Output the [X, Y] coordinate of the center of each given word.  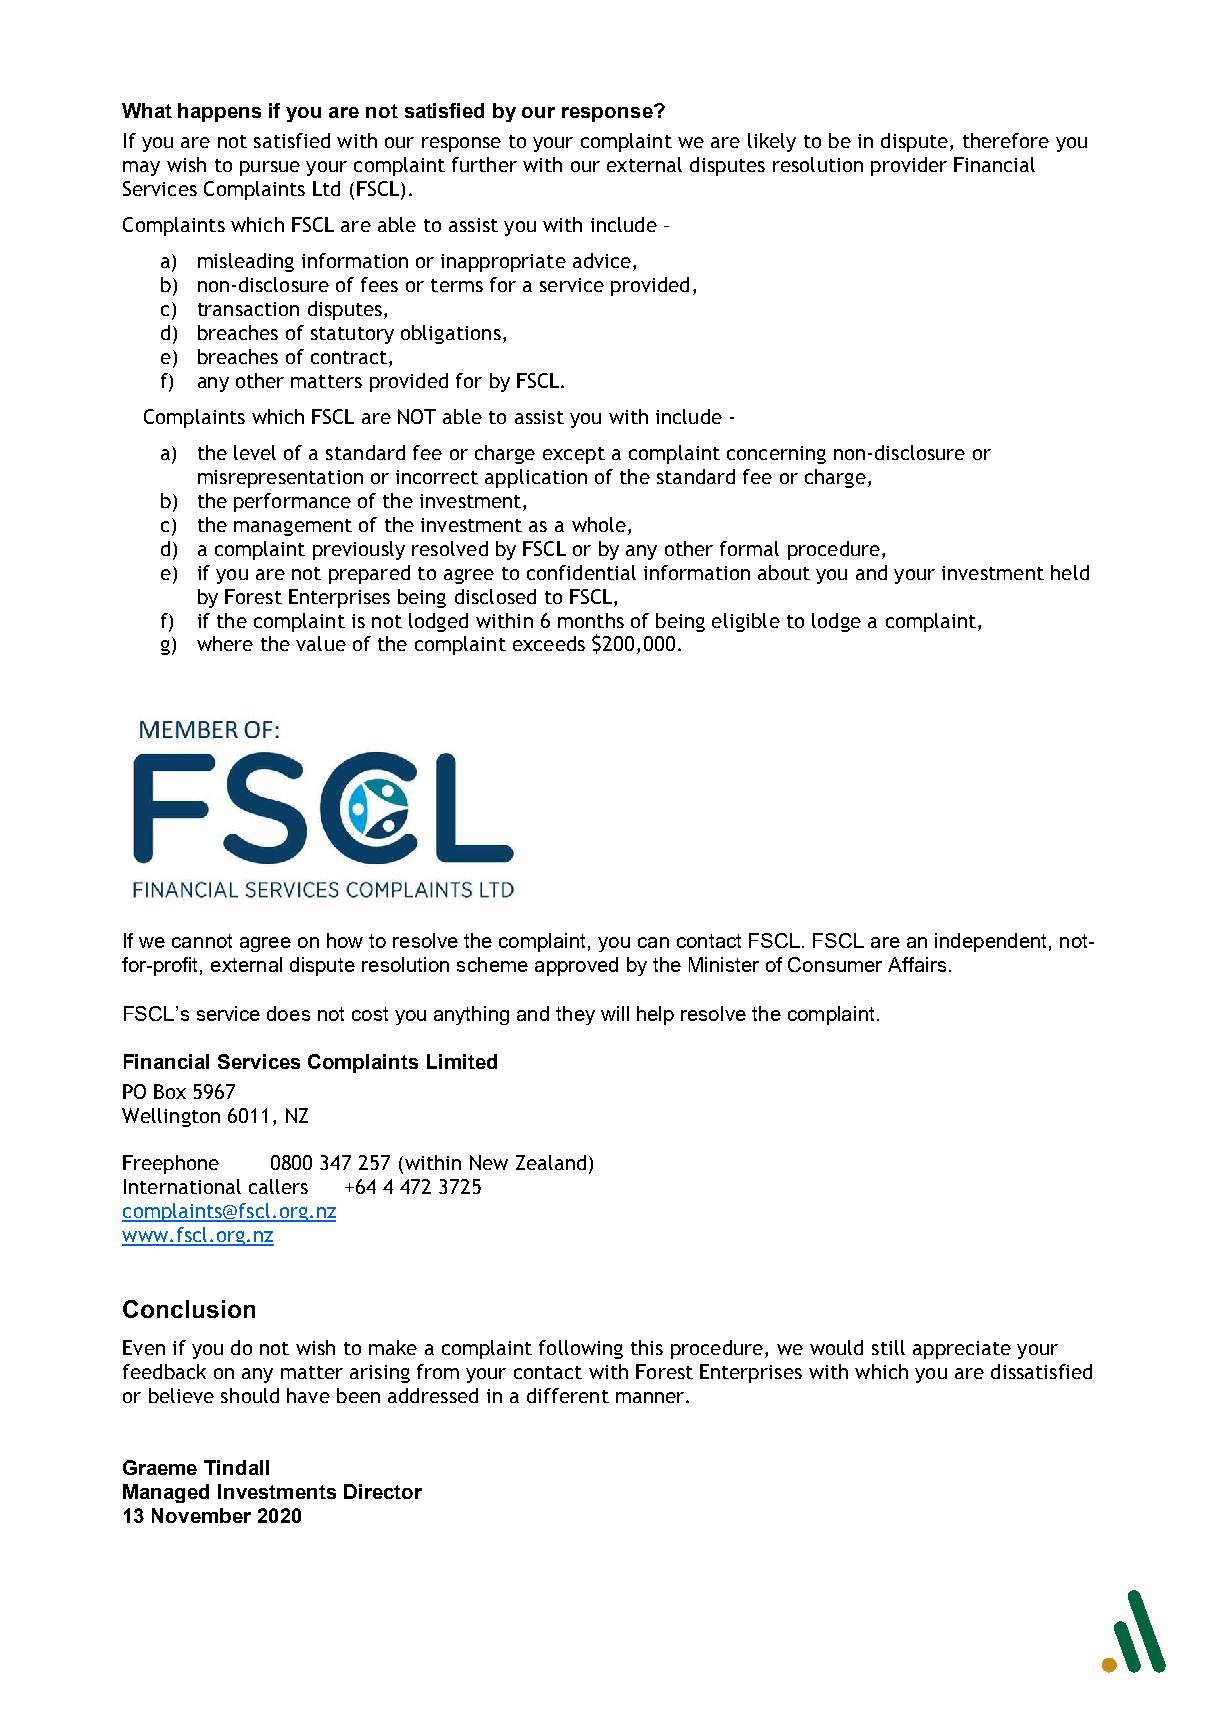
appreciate [962, 1350]
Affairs [917, 964]
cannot [202, 941]
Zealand [551, 1162]
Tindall [236, 1467]
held [1070, 572]
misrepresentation [280, 479]
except [574, 455]
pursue [270, 168]
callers [278, 1186]
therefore [1006, 140]
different [568, 1395]
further [484, 164]
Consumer [835, 964]
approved [576, 966]
